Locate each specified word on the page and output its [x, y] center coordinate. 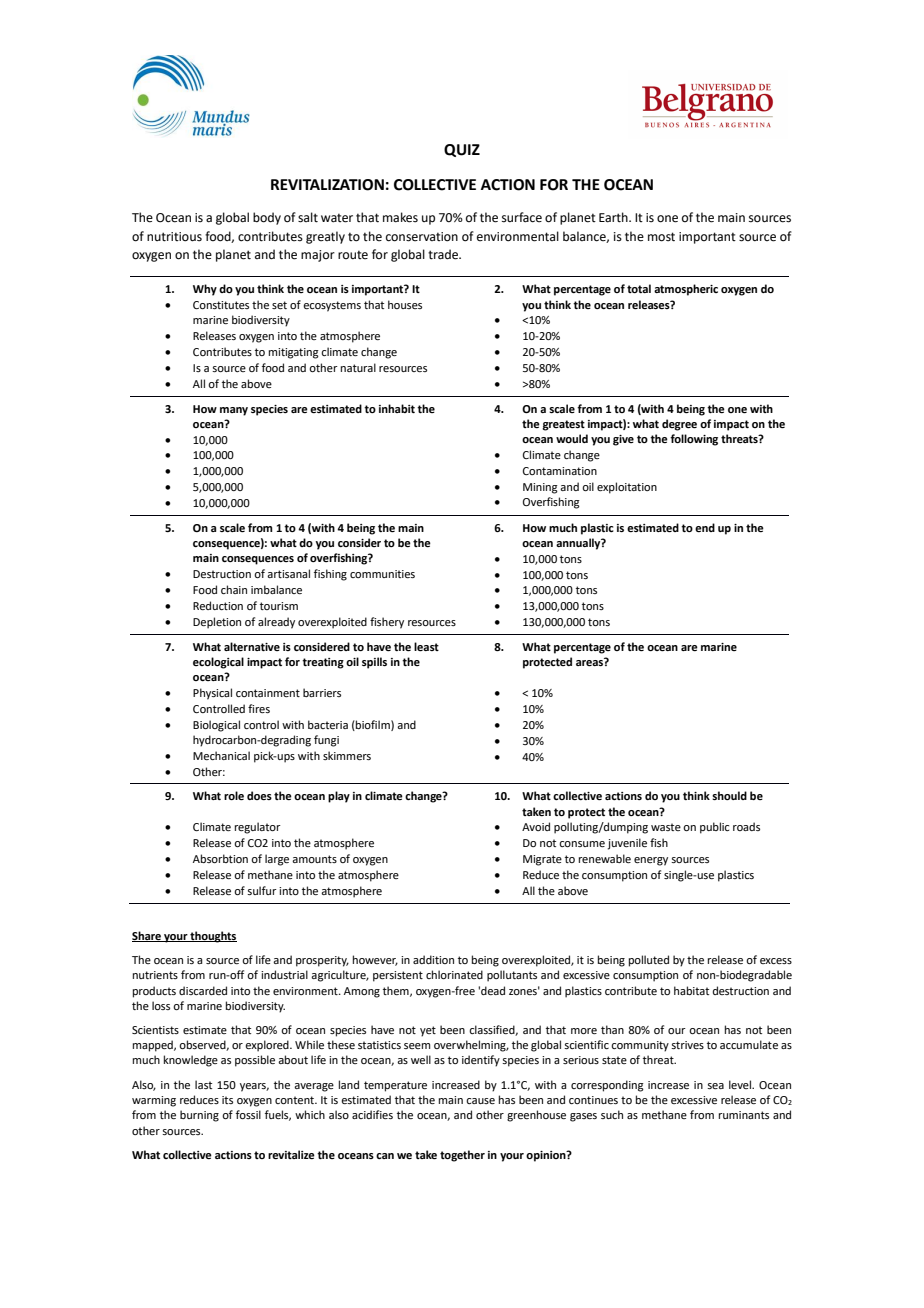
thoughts [213, 937]
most [661, 237]
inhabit [397, 408]
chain [234, 589]
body [267, 218]
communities [382, 574]
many [234, 411]
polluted [649, 961]
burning [199, 1116]
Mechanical [221, 755]
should [729, 795]
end [705, 527]
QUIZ [462, 150]
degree [679, 425]
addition [433, 959]
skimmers [347, 755]
